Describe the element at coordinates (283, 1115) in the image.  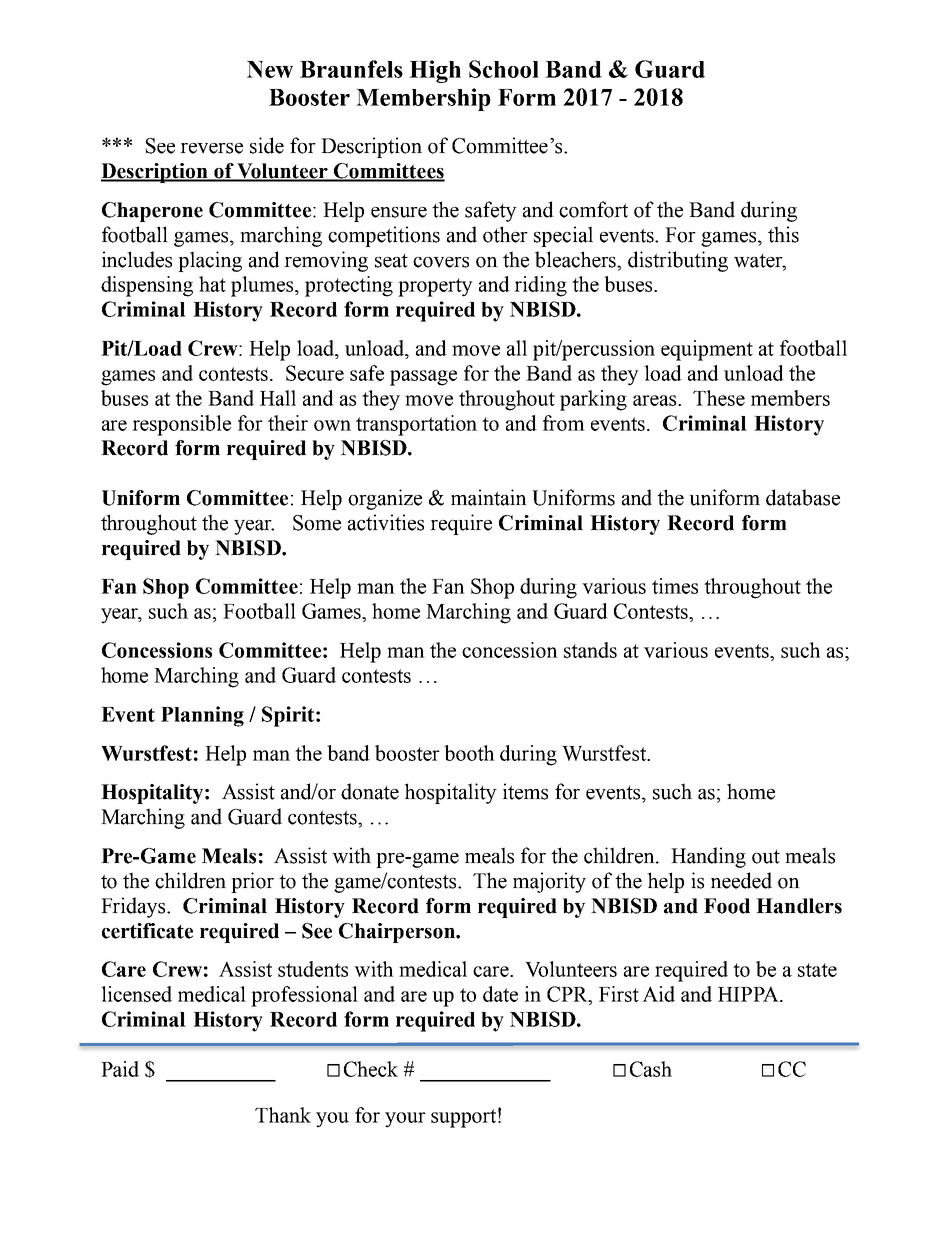
I see `Thank` at that location.
